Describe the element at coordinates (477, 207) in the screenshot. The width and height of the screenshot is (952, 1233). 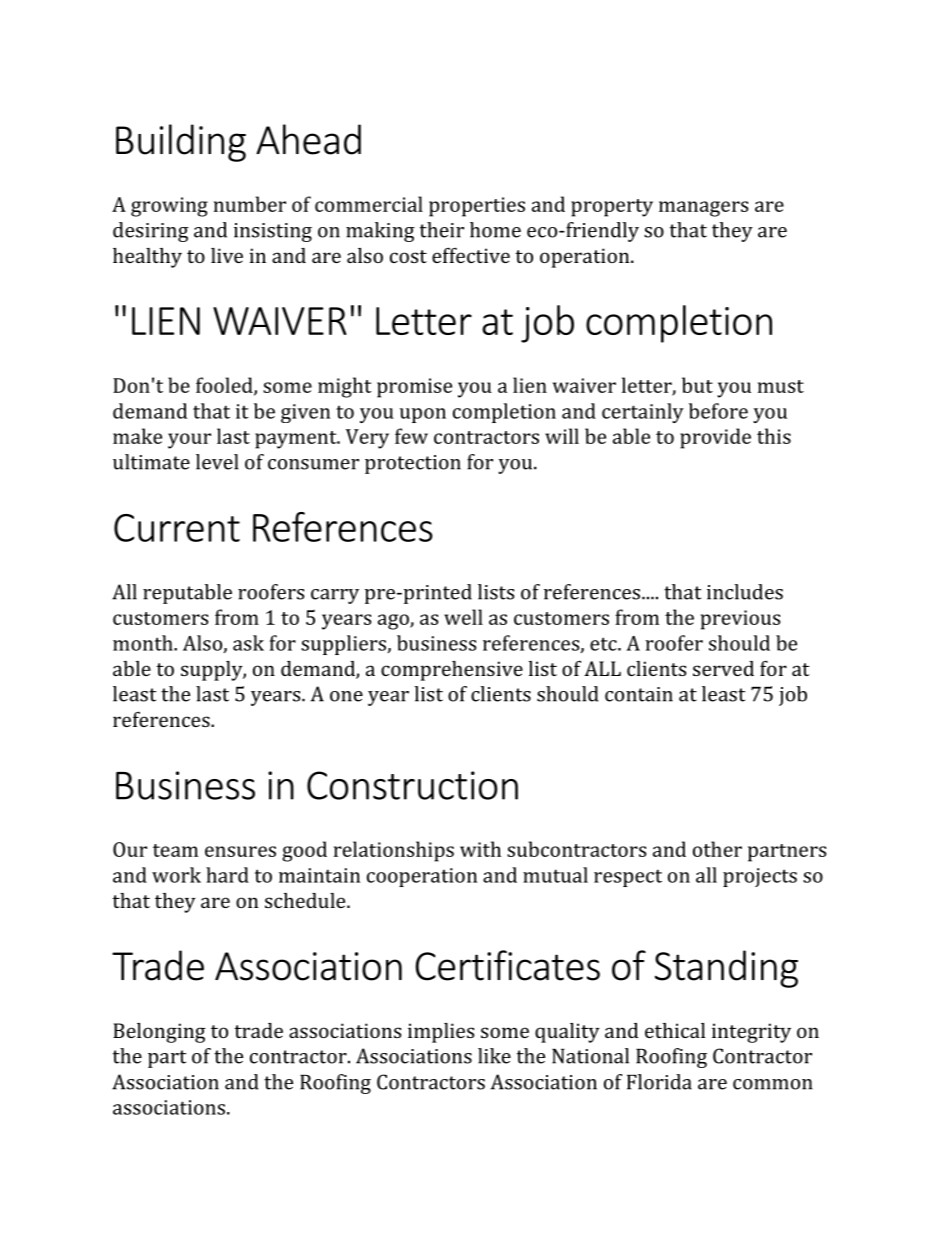
I see `properties` at that location.
